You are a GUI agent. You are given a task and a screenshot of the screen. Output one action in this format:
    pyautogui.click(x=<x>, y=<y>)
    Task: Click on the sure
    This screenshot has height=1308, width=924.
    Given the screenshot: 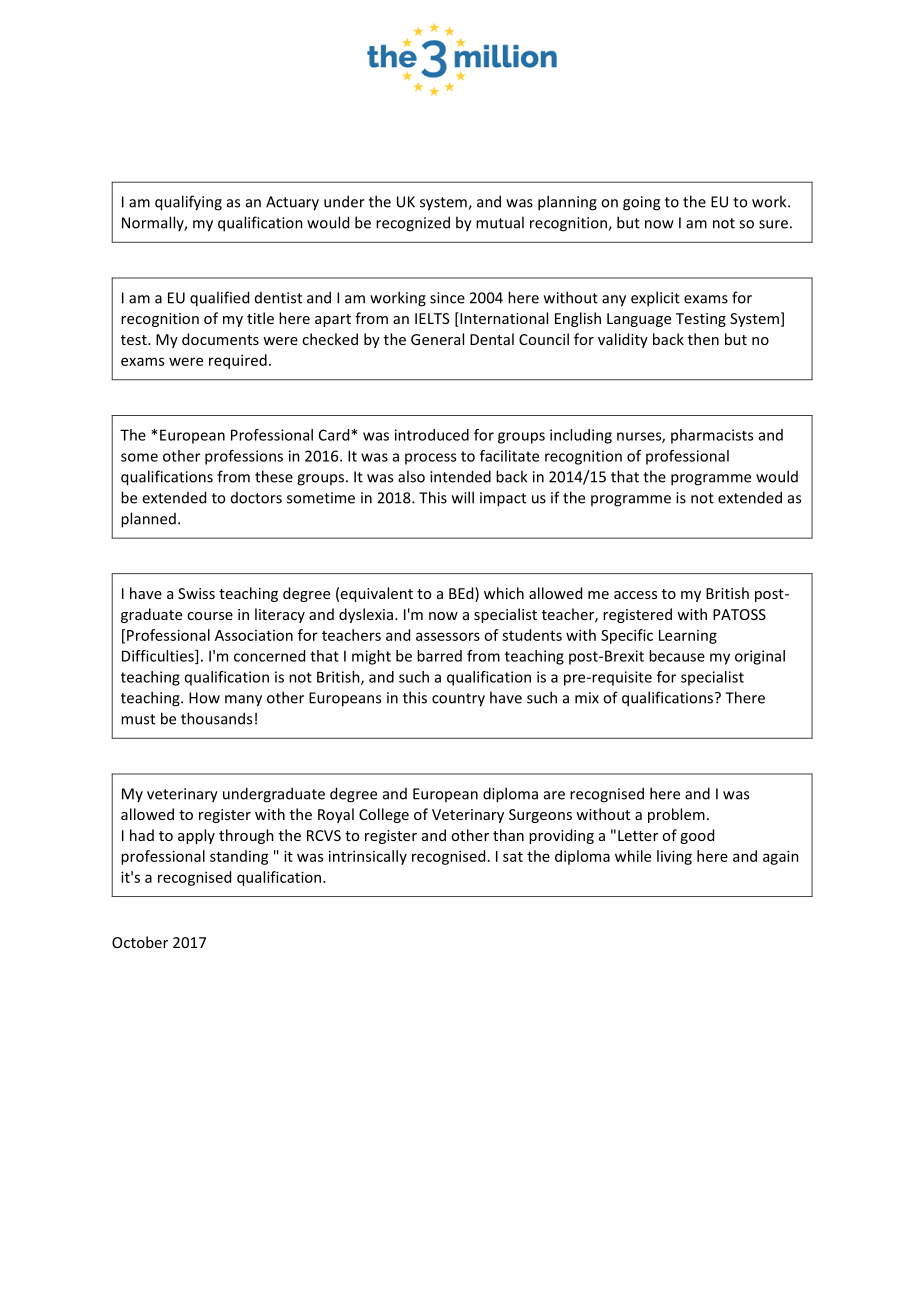 What is the action you would take?
    pyautogui.click(x=773, y=224)
